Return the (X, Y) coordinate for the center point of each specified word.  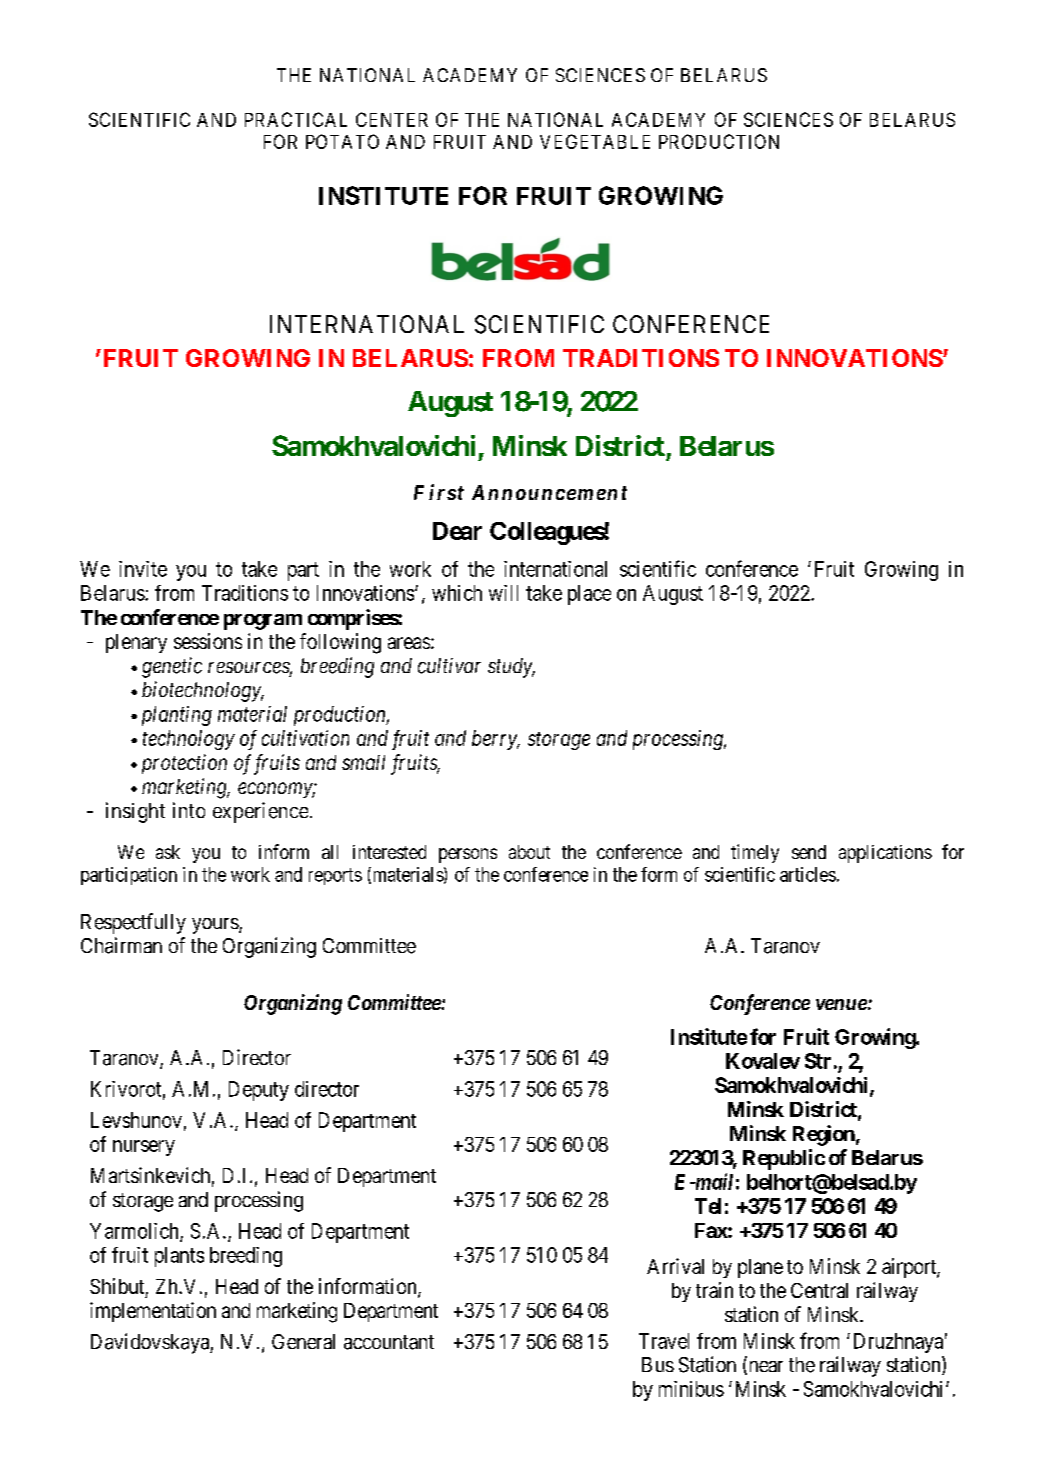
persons (468, 855)
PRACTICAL (296, 119)
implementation (153, 1312)
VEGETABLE (595, 141)
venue (841, 1004)
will (503, 593)
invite (143, 569)
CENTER (392, 119)
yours (215, 926)
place (589, 595)
